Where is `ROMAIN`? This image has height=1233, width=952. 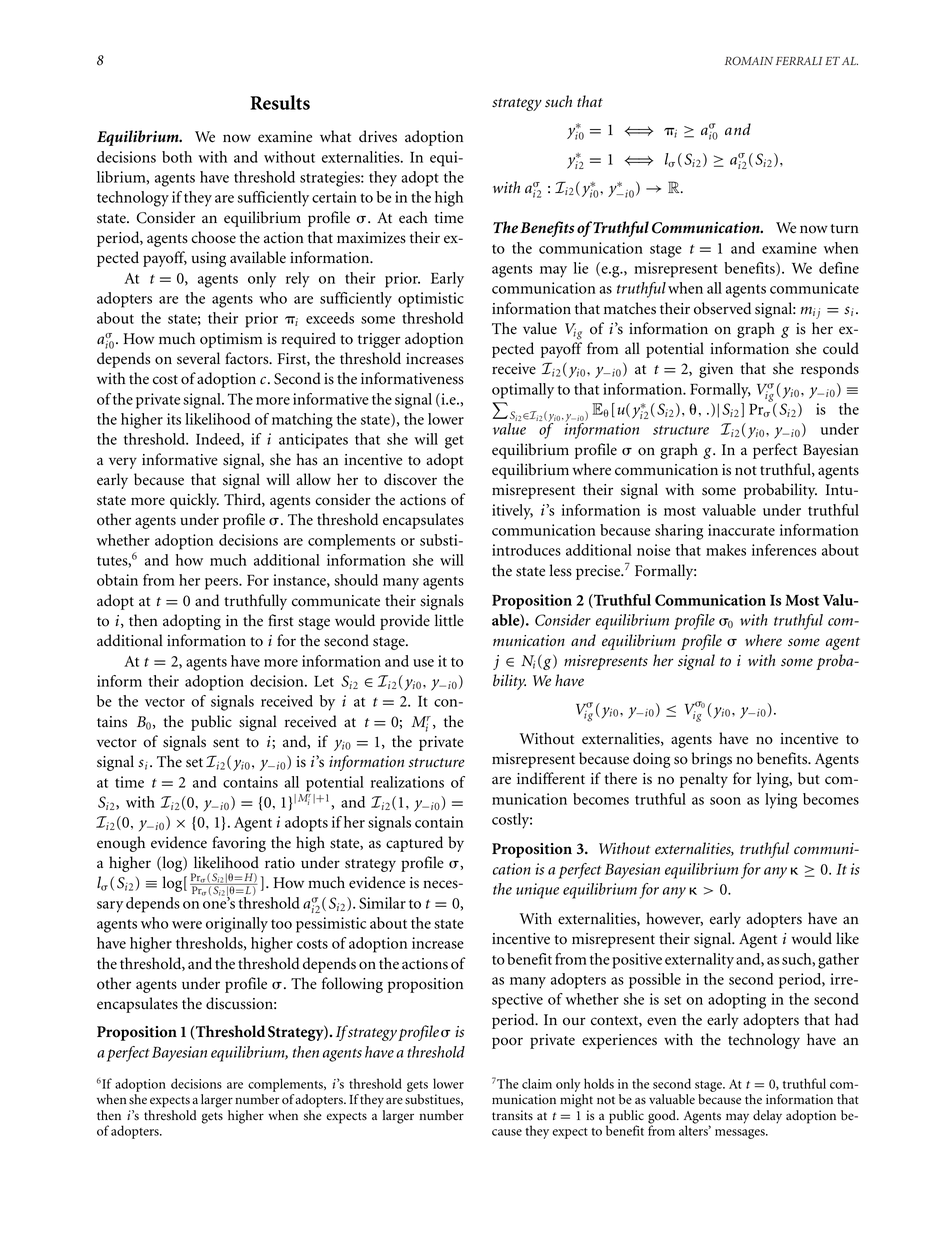 ROMAIN is located at coordinates (749, 61).
